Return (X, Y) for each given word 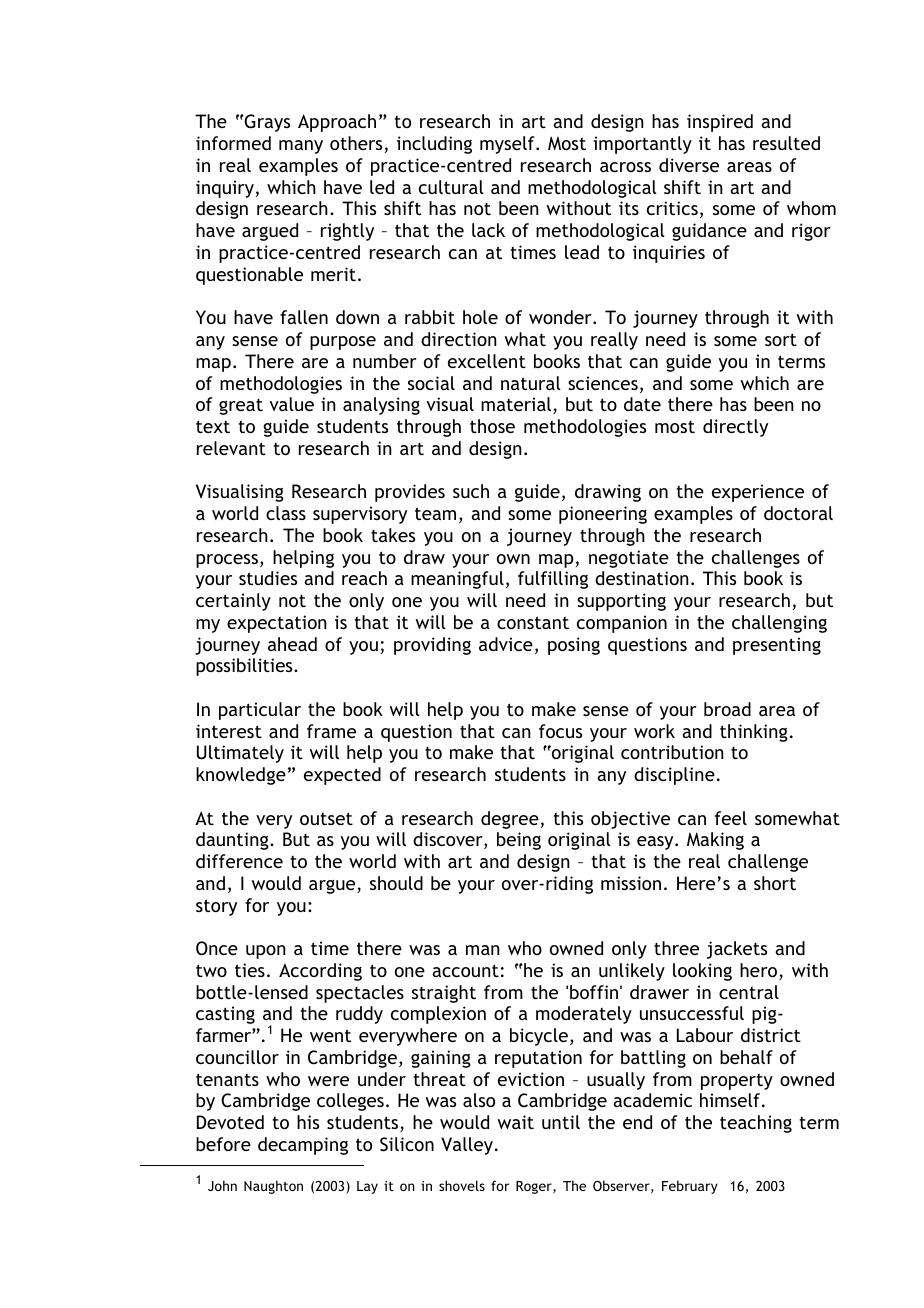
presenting (777, 646)
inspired (720, 123)
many (301, 147)
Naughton (273, 1187)
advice (506, 644)
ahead (292, 644)
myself (508, 145)
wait (516, 1122)
